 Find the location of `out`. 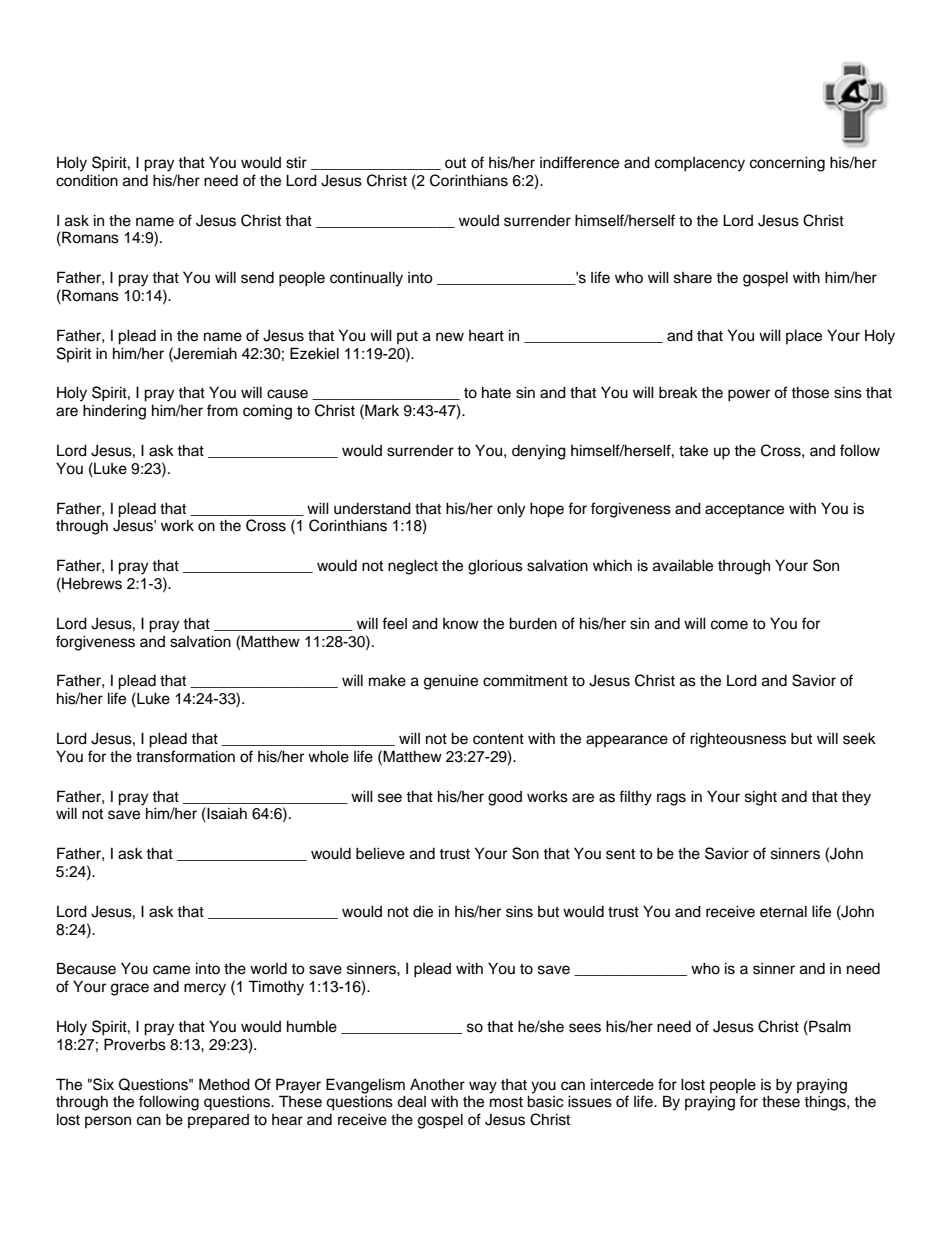

out is located at coordinates (455, 163).
